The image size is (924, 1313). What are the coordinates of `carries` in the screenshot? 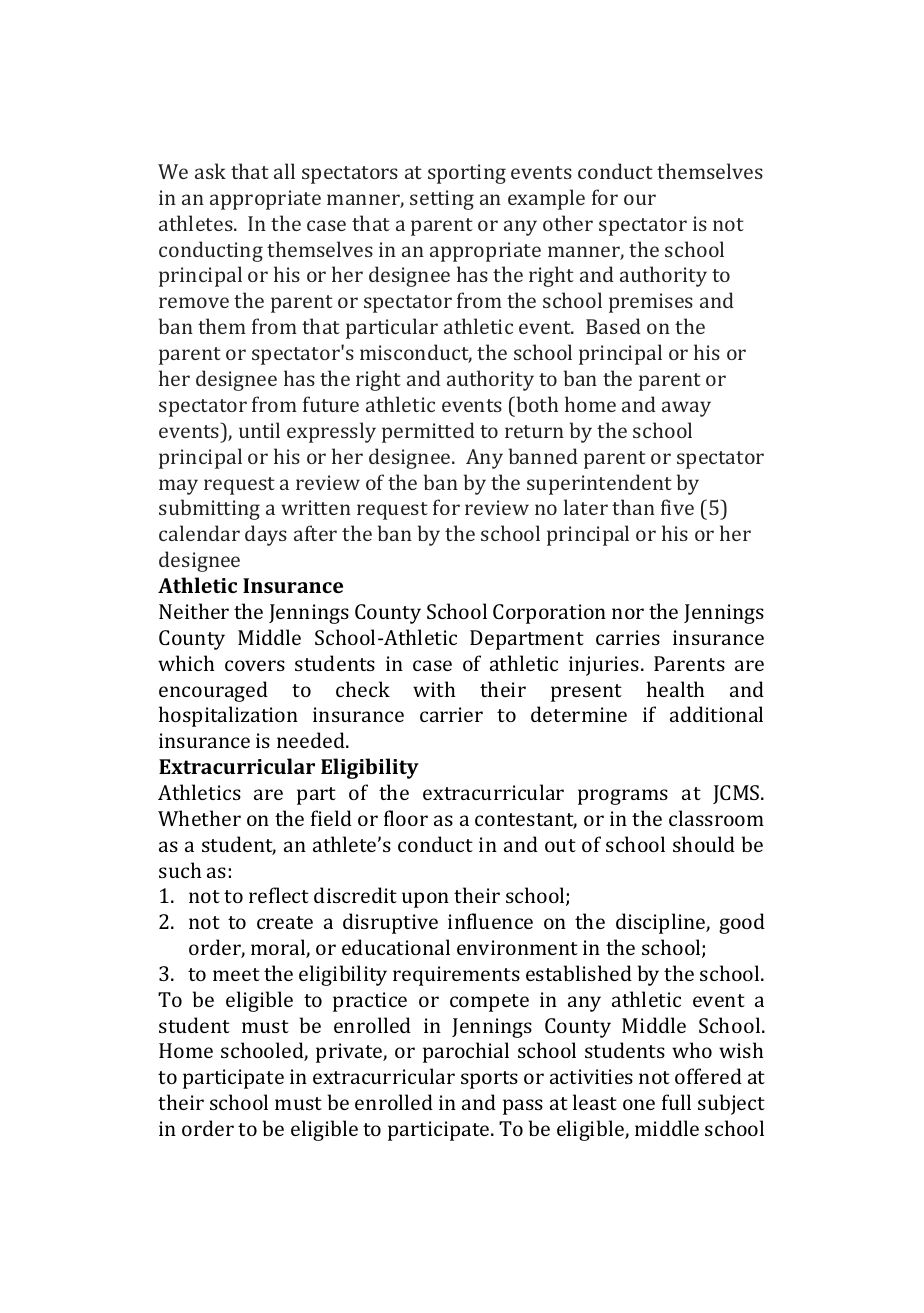 It's located at (628, 637).
